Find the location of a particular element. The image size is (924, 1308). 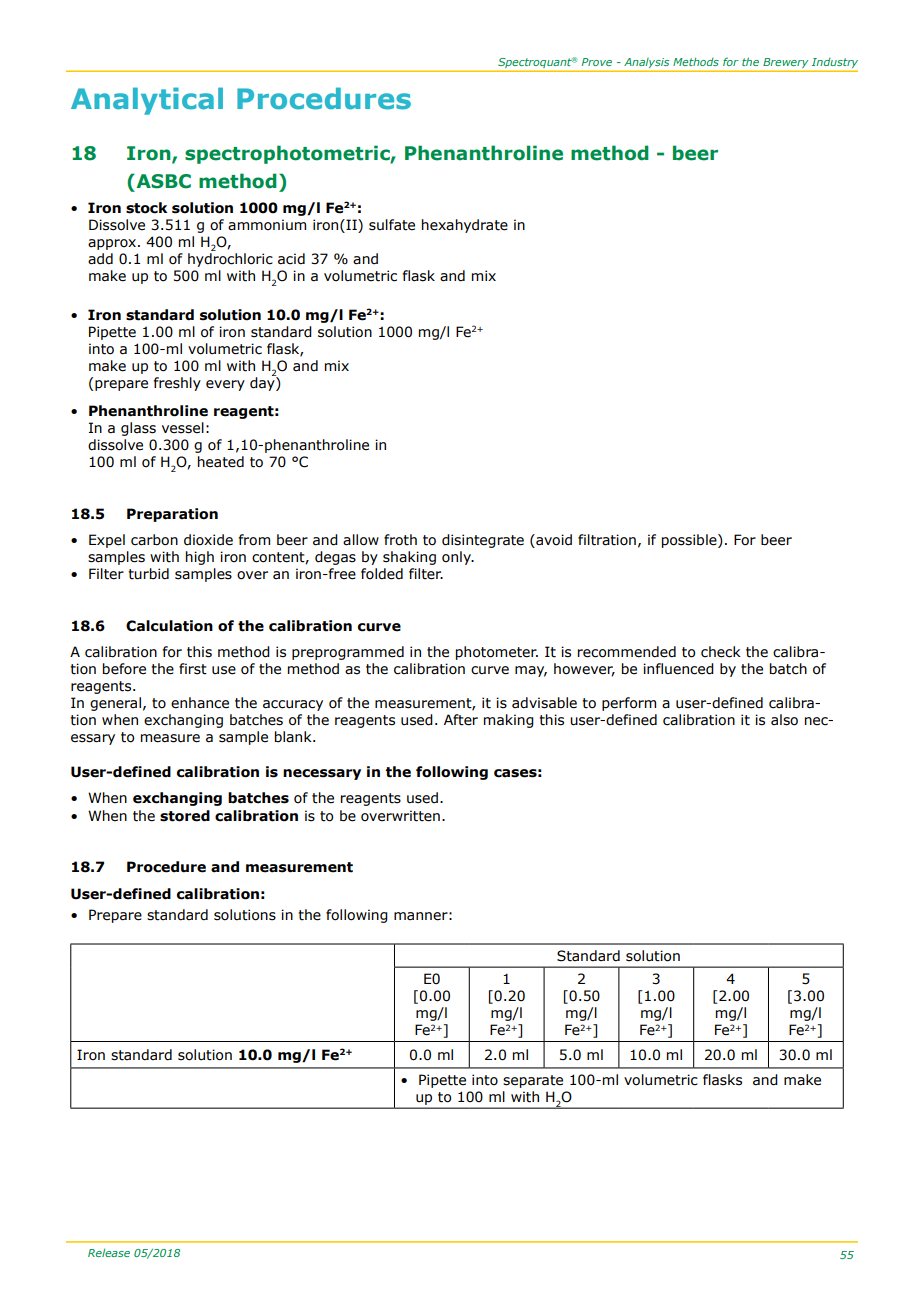

Analytical is located at coordinates (147, 101).
